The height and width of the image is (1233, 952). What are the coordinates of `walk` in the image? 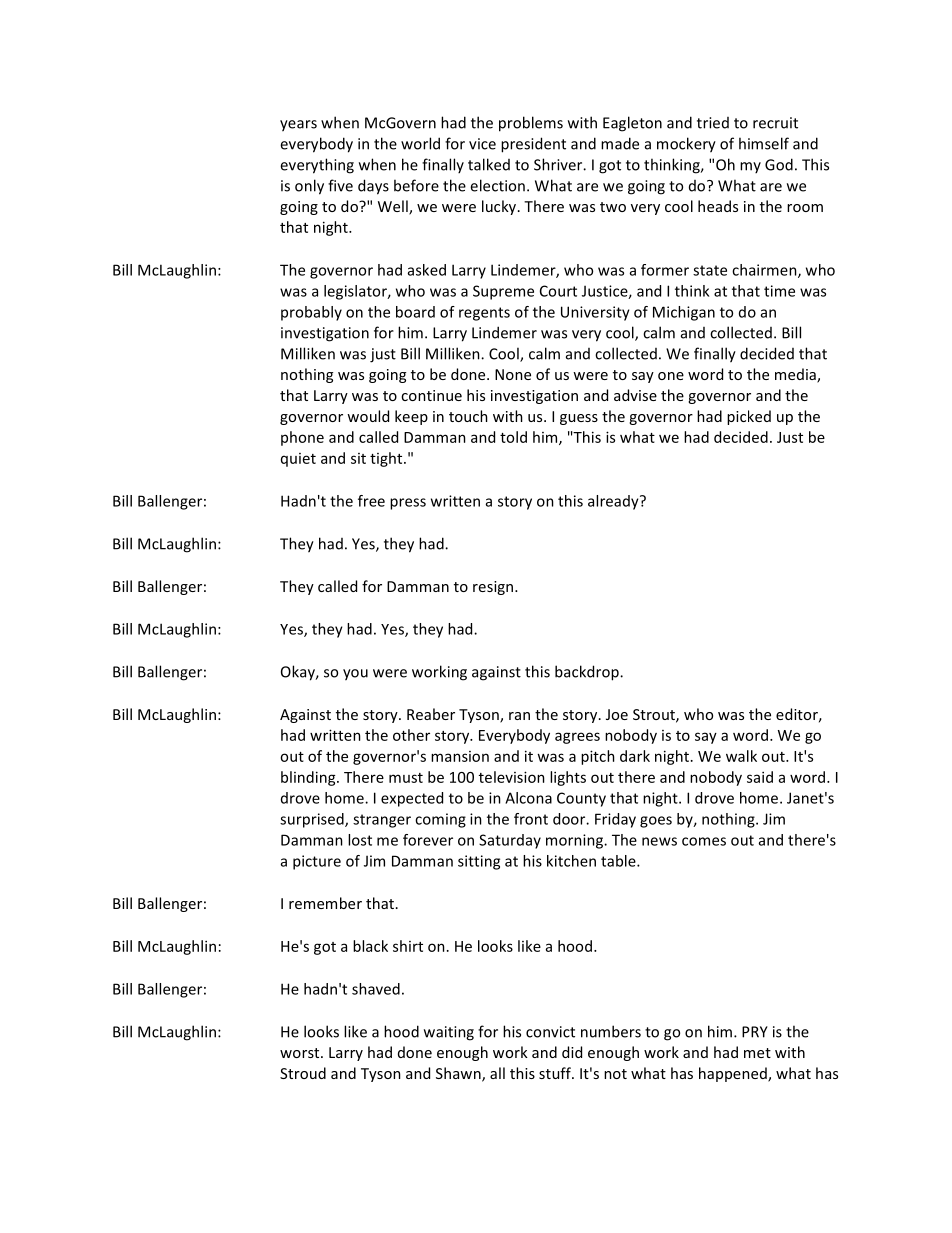 It's located at (741, 756).
